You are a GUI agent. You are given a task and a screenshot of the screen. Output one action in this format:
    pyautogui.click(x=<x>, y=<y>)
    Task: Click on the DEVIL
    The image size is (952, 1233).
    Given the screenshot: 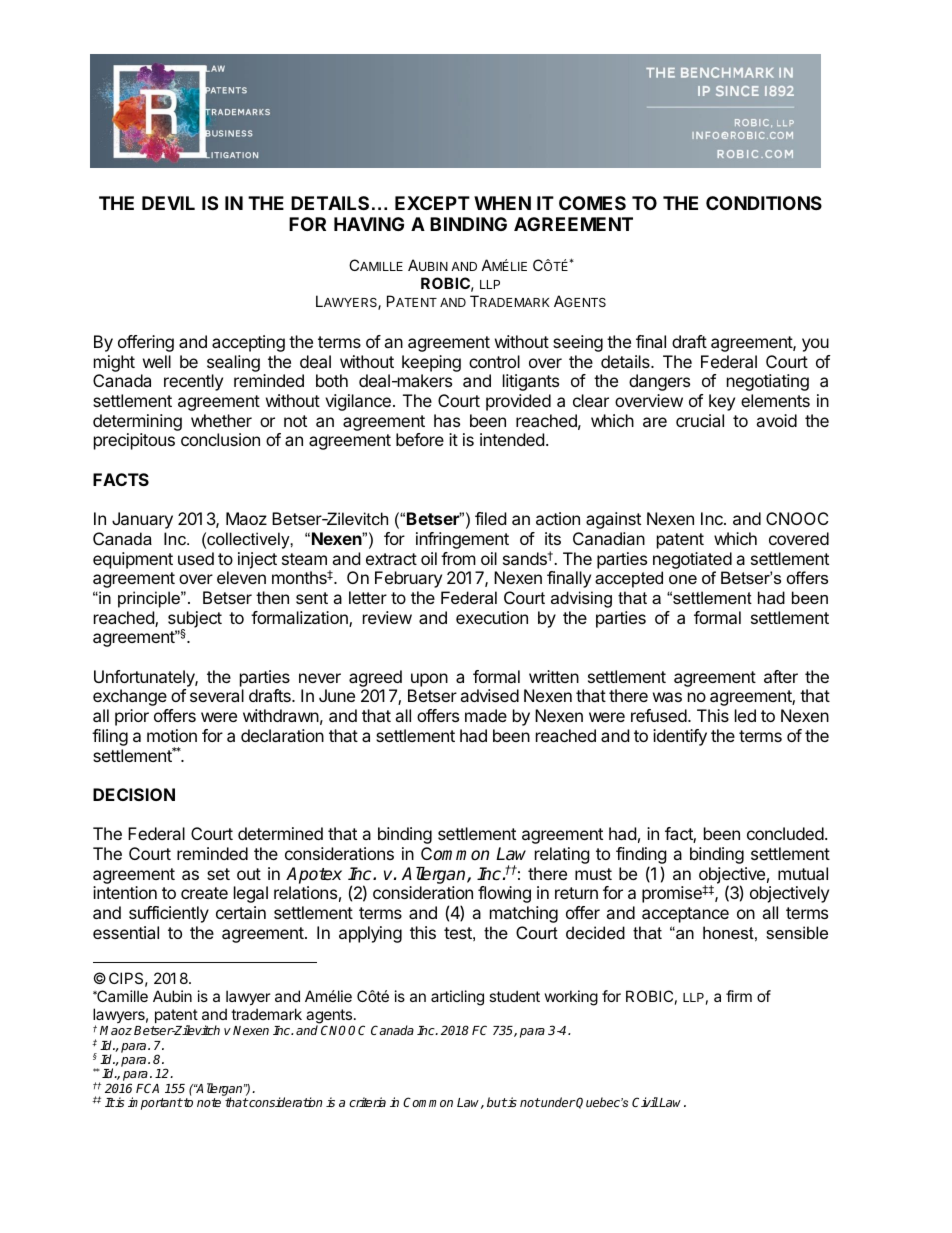 What is the action you would take?
    pyautogui.click(x=168, y=203)
